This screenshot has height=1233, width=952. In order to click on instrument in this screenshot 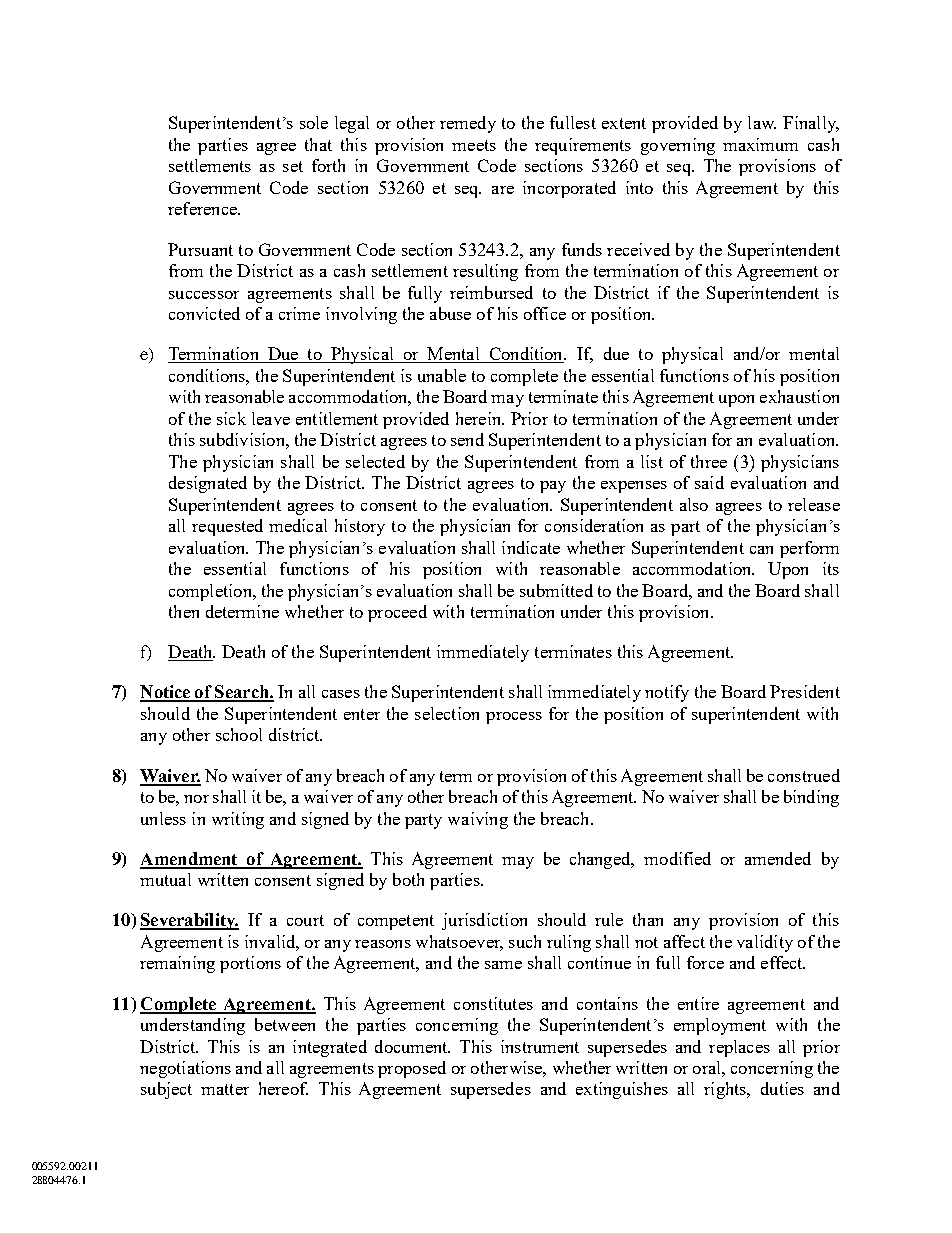, I will do `click(540, 1046)`.
